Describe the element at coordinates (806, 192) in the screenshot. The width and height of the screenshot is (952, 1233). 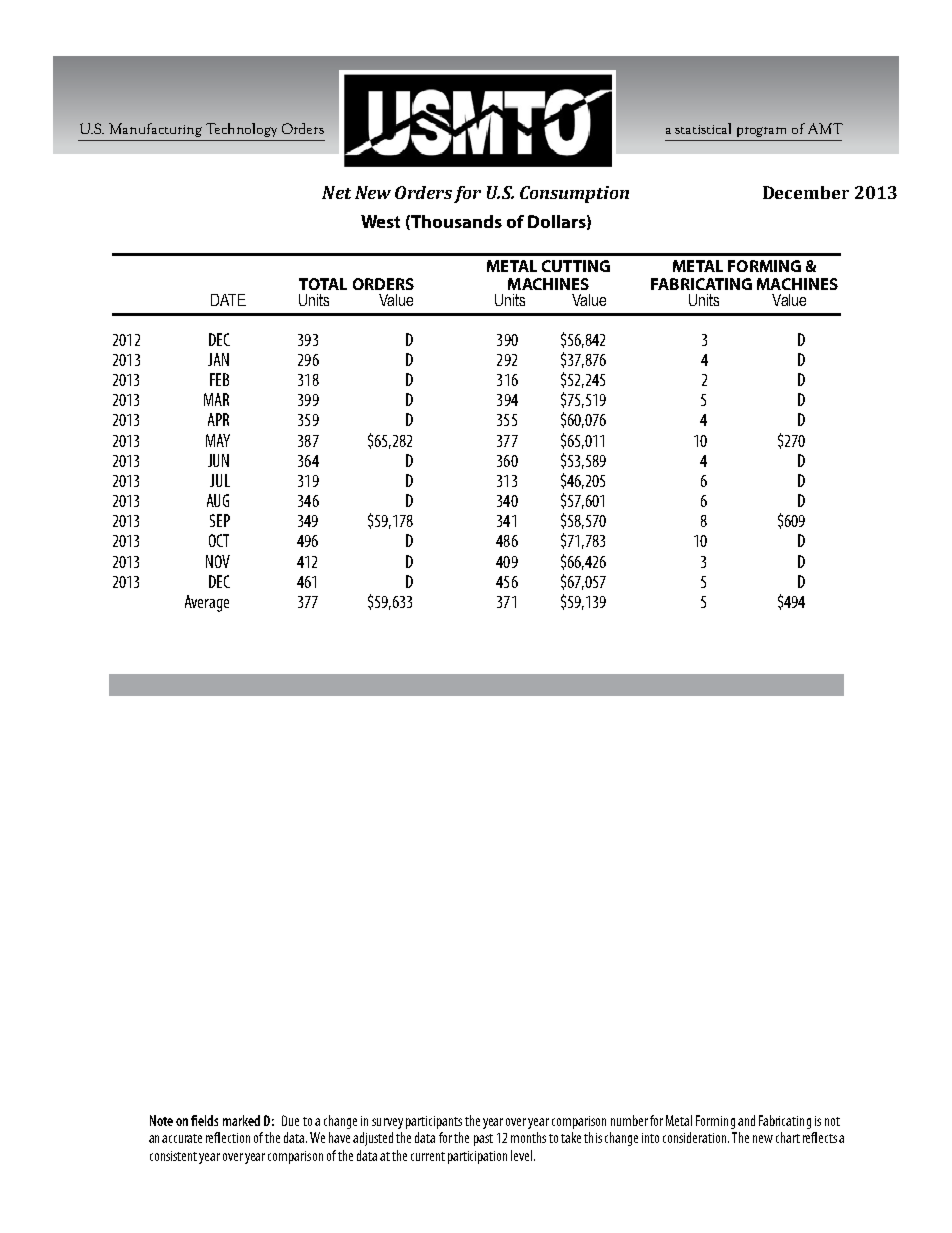
I see `December` at that location.
